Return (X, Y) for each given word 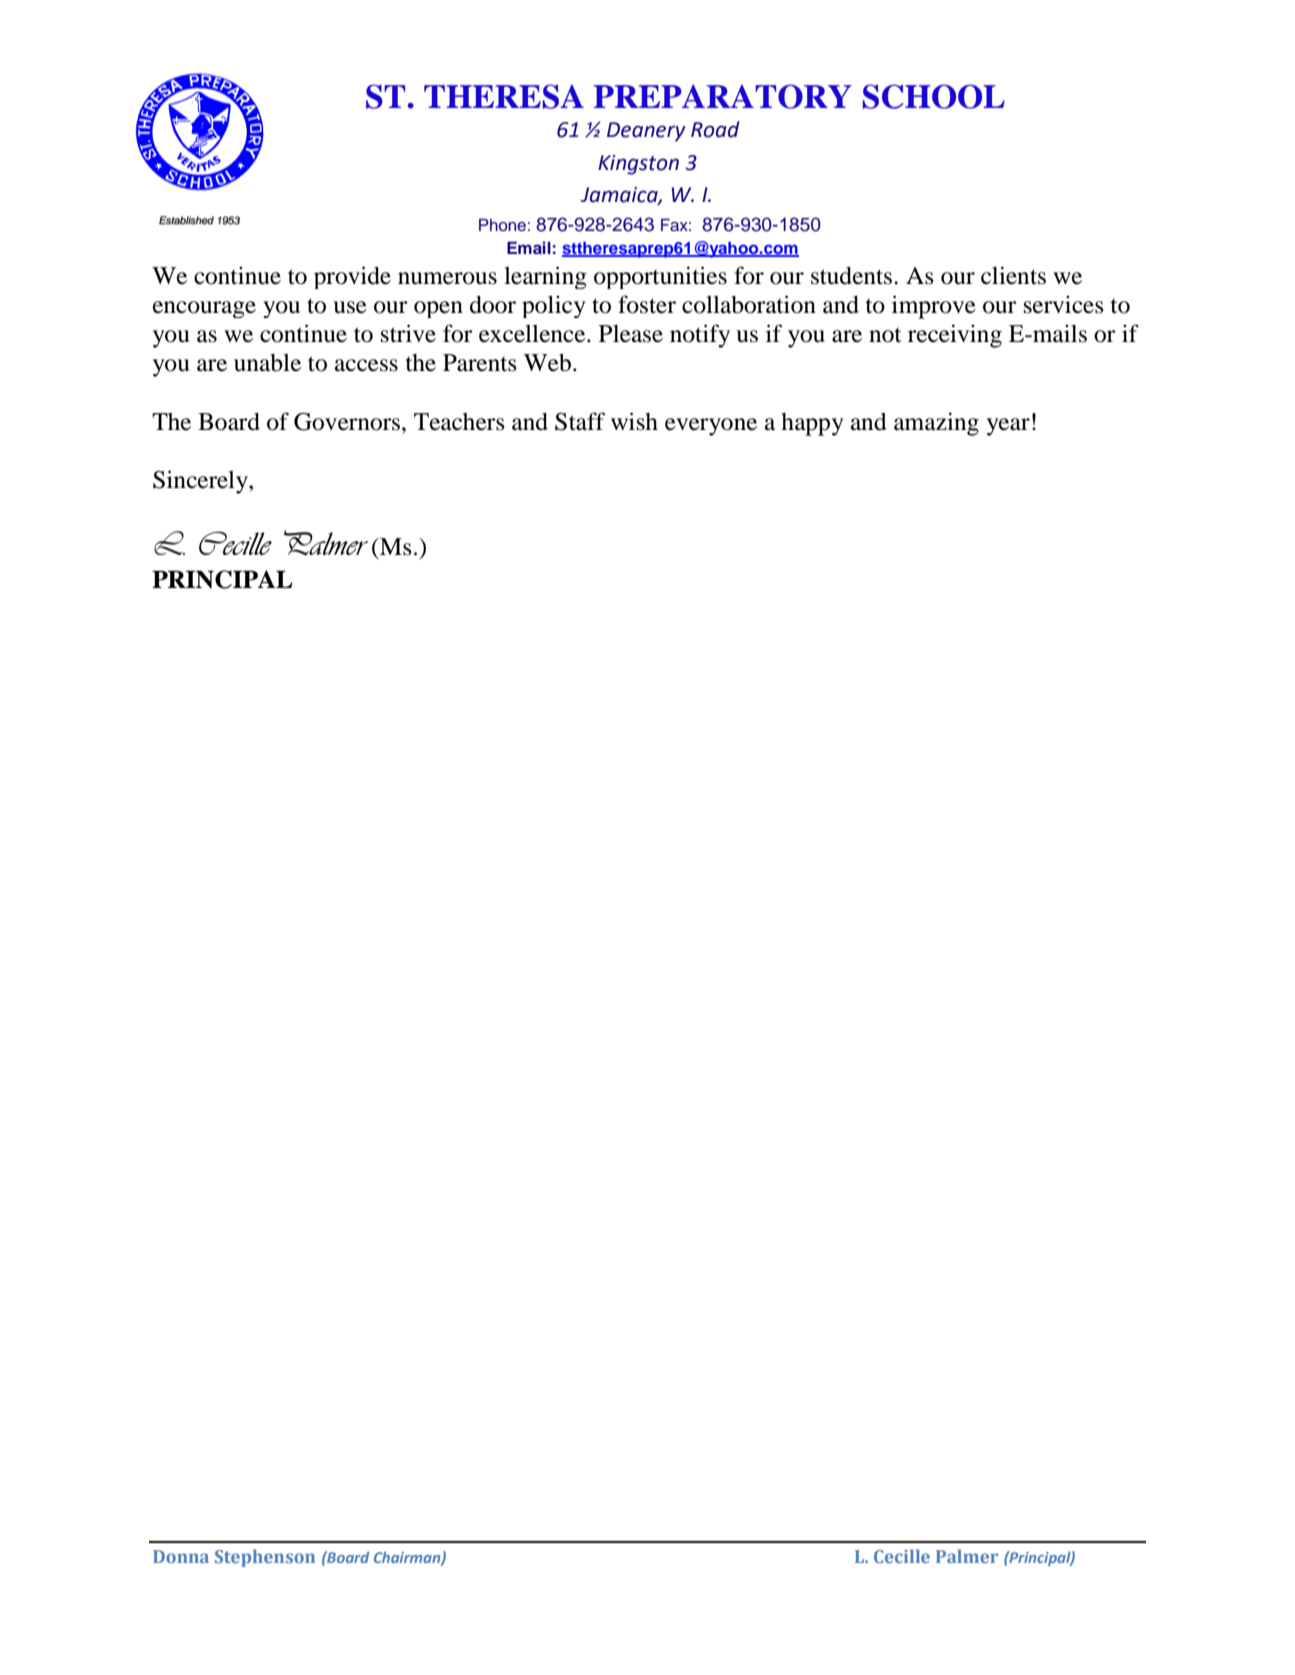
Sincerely (201, 482)
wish (634, 421)
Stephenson (265, 1558)
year (1008, 427)
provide (352, 277)
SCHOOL (934, 96)
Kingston (638, 165)
